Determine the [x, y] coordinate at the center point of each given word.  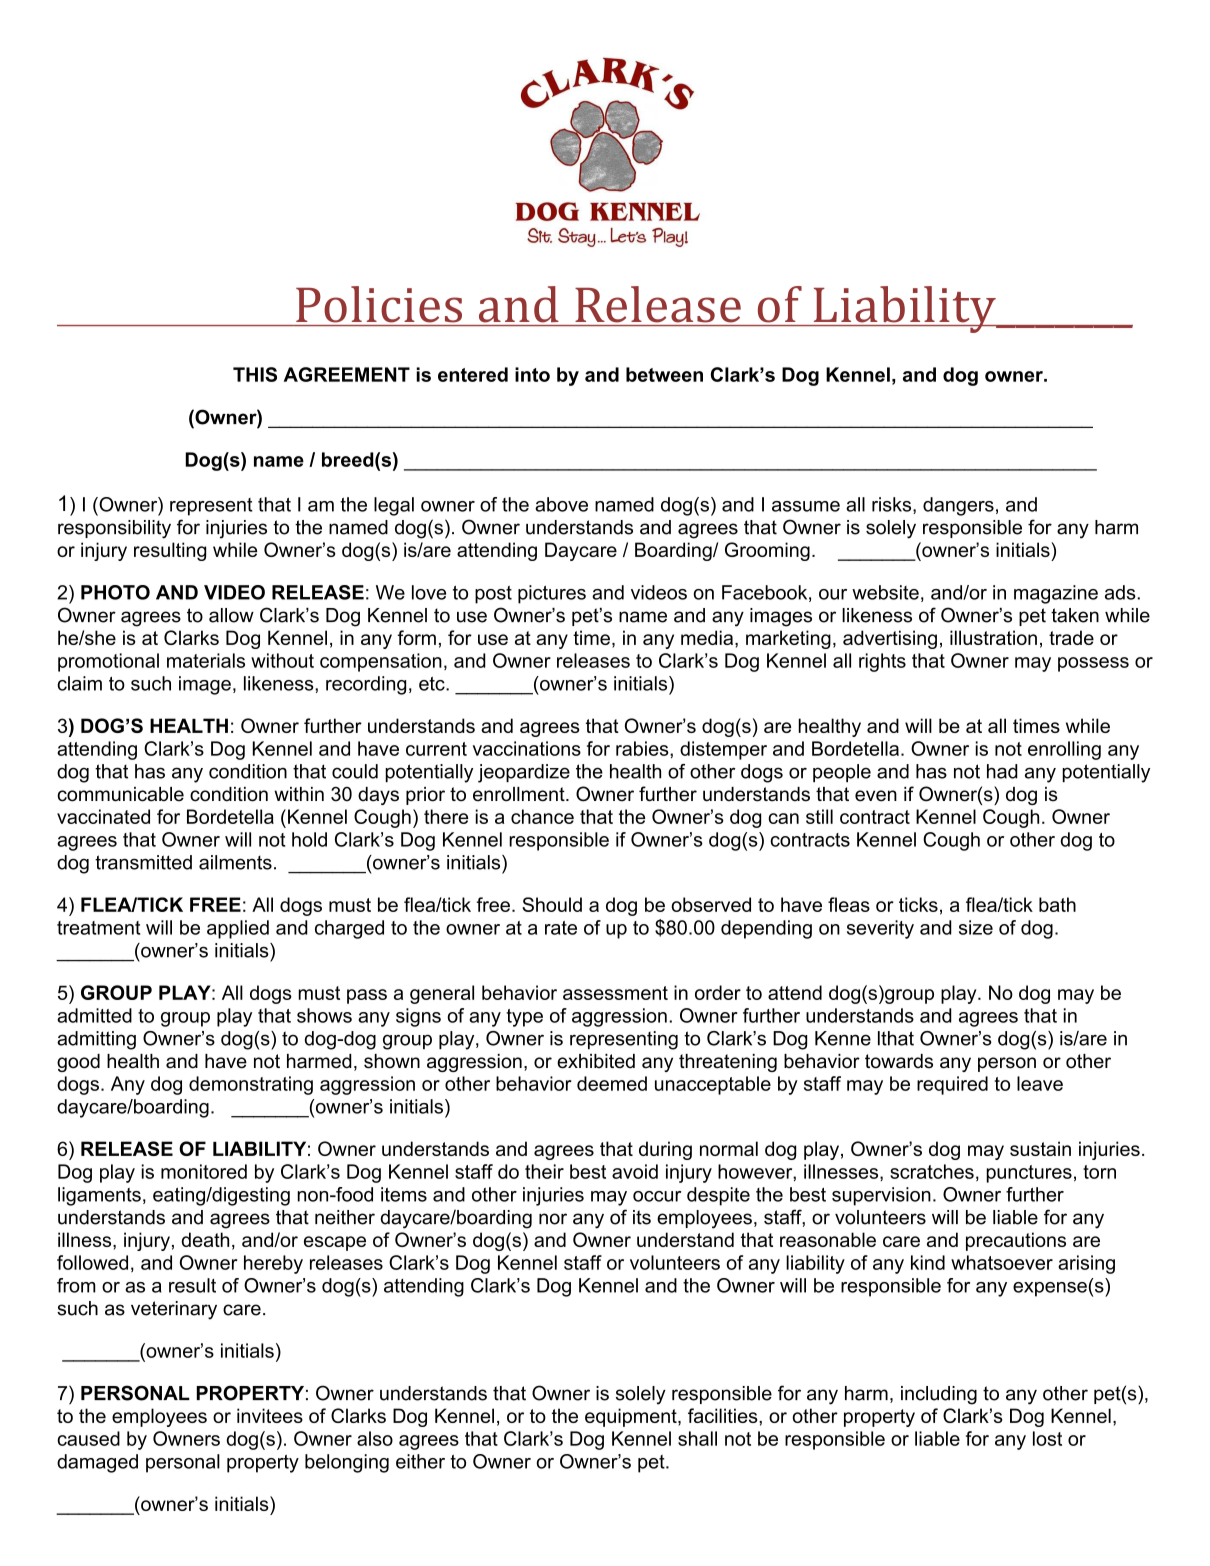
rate [561, 928]
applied [238, 929]
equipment [632, 1417]
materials [206, 660]
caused [88, 1438]
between [664, 374]
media [707, 637]
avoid [635, 1171]
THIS [255, 374]
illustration [993, 637]
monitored [204, 1171]
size [976, 927]
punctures [1029, 1174]
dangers [958, 506]
